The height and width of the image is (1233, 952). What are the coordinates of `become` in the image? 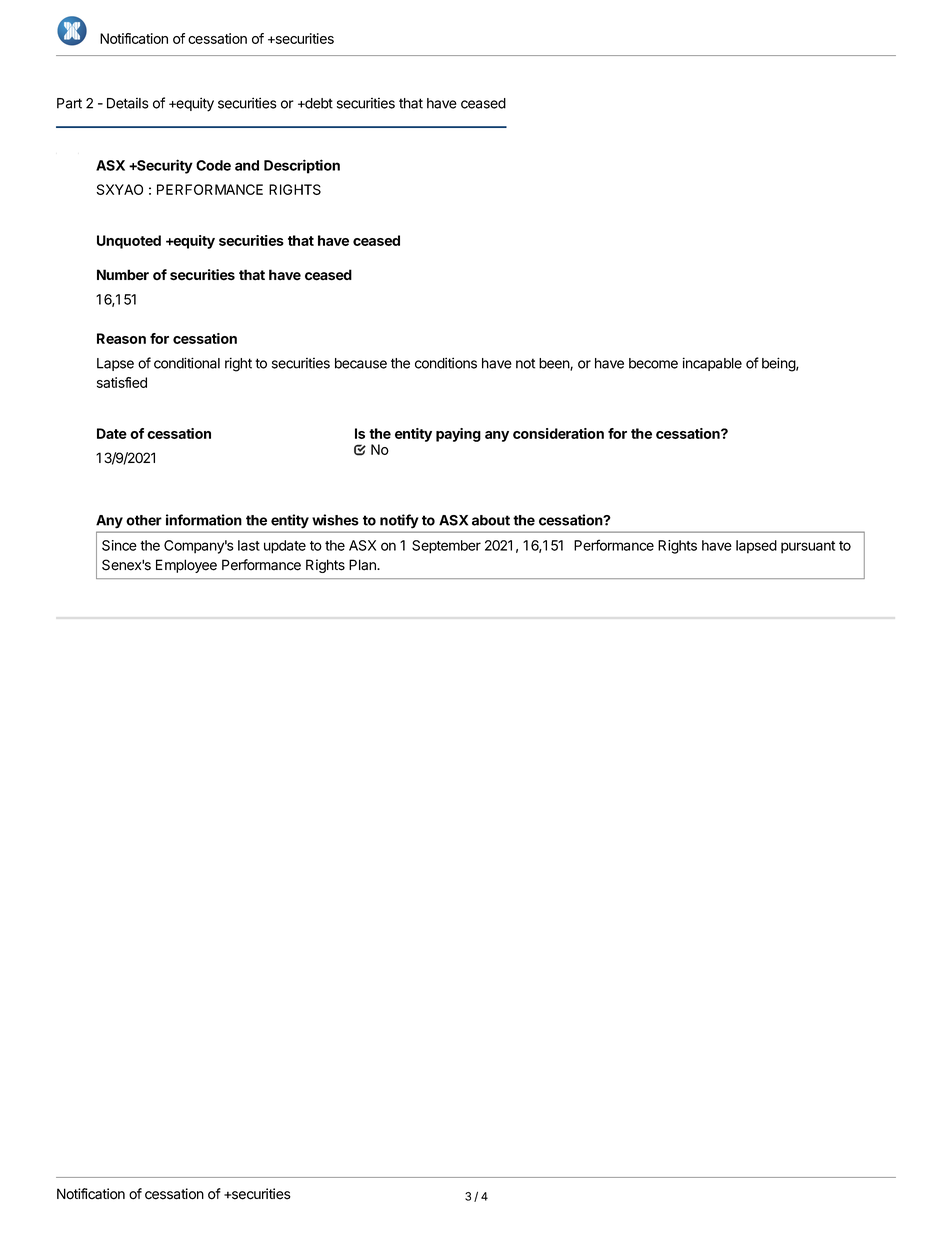 It's located at (653, 363).
